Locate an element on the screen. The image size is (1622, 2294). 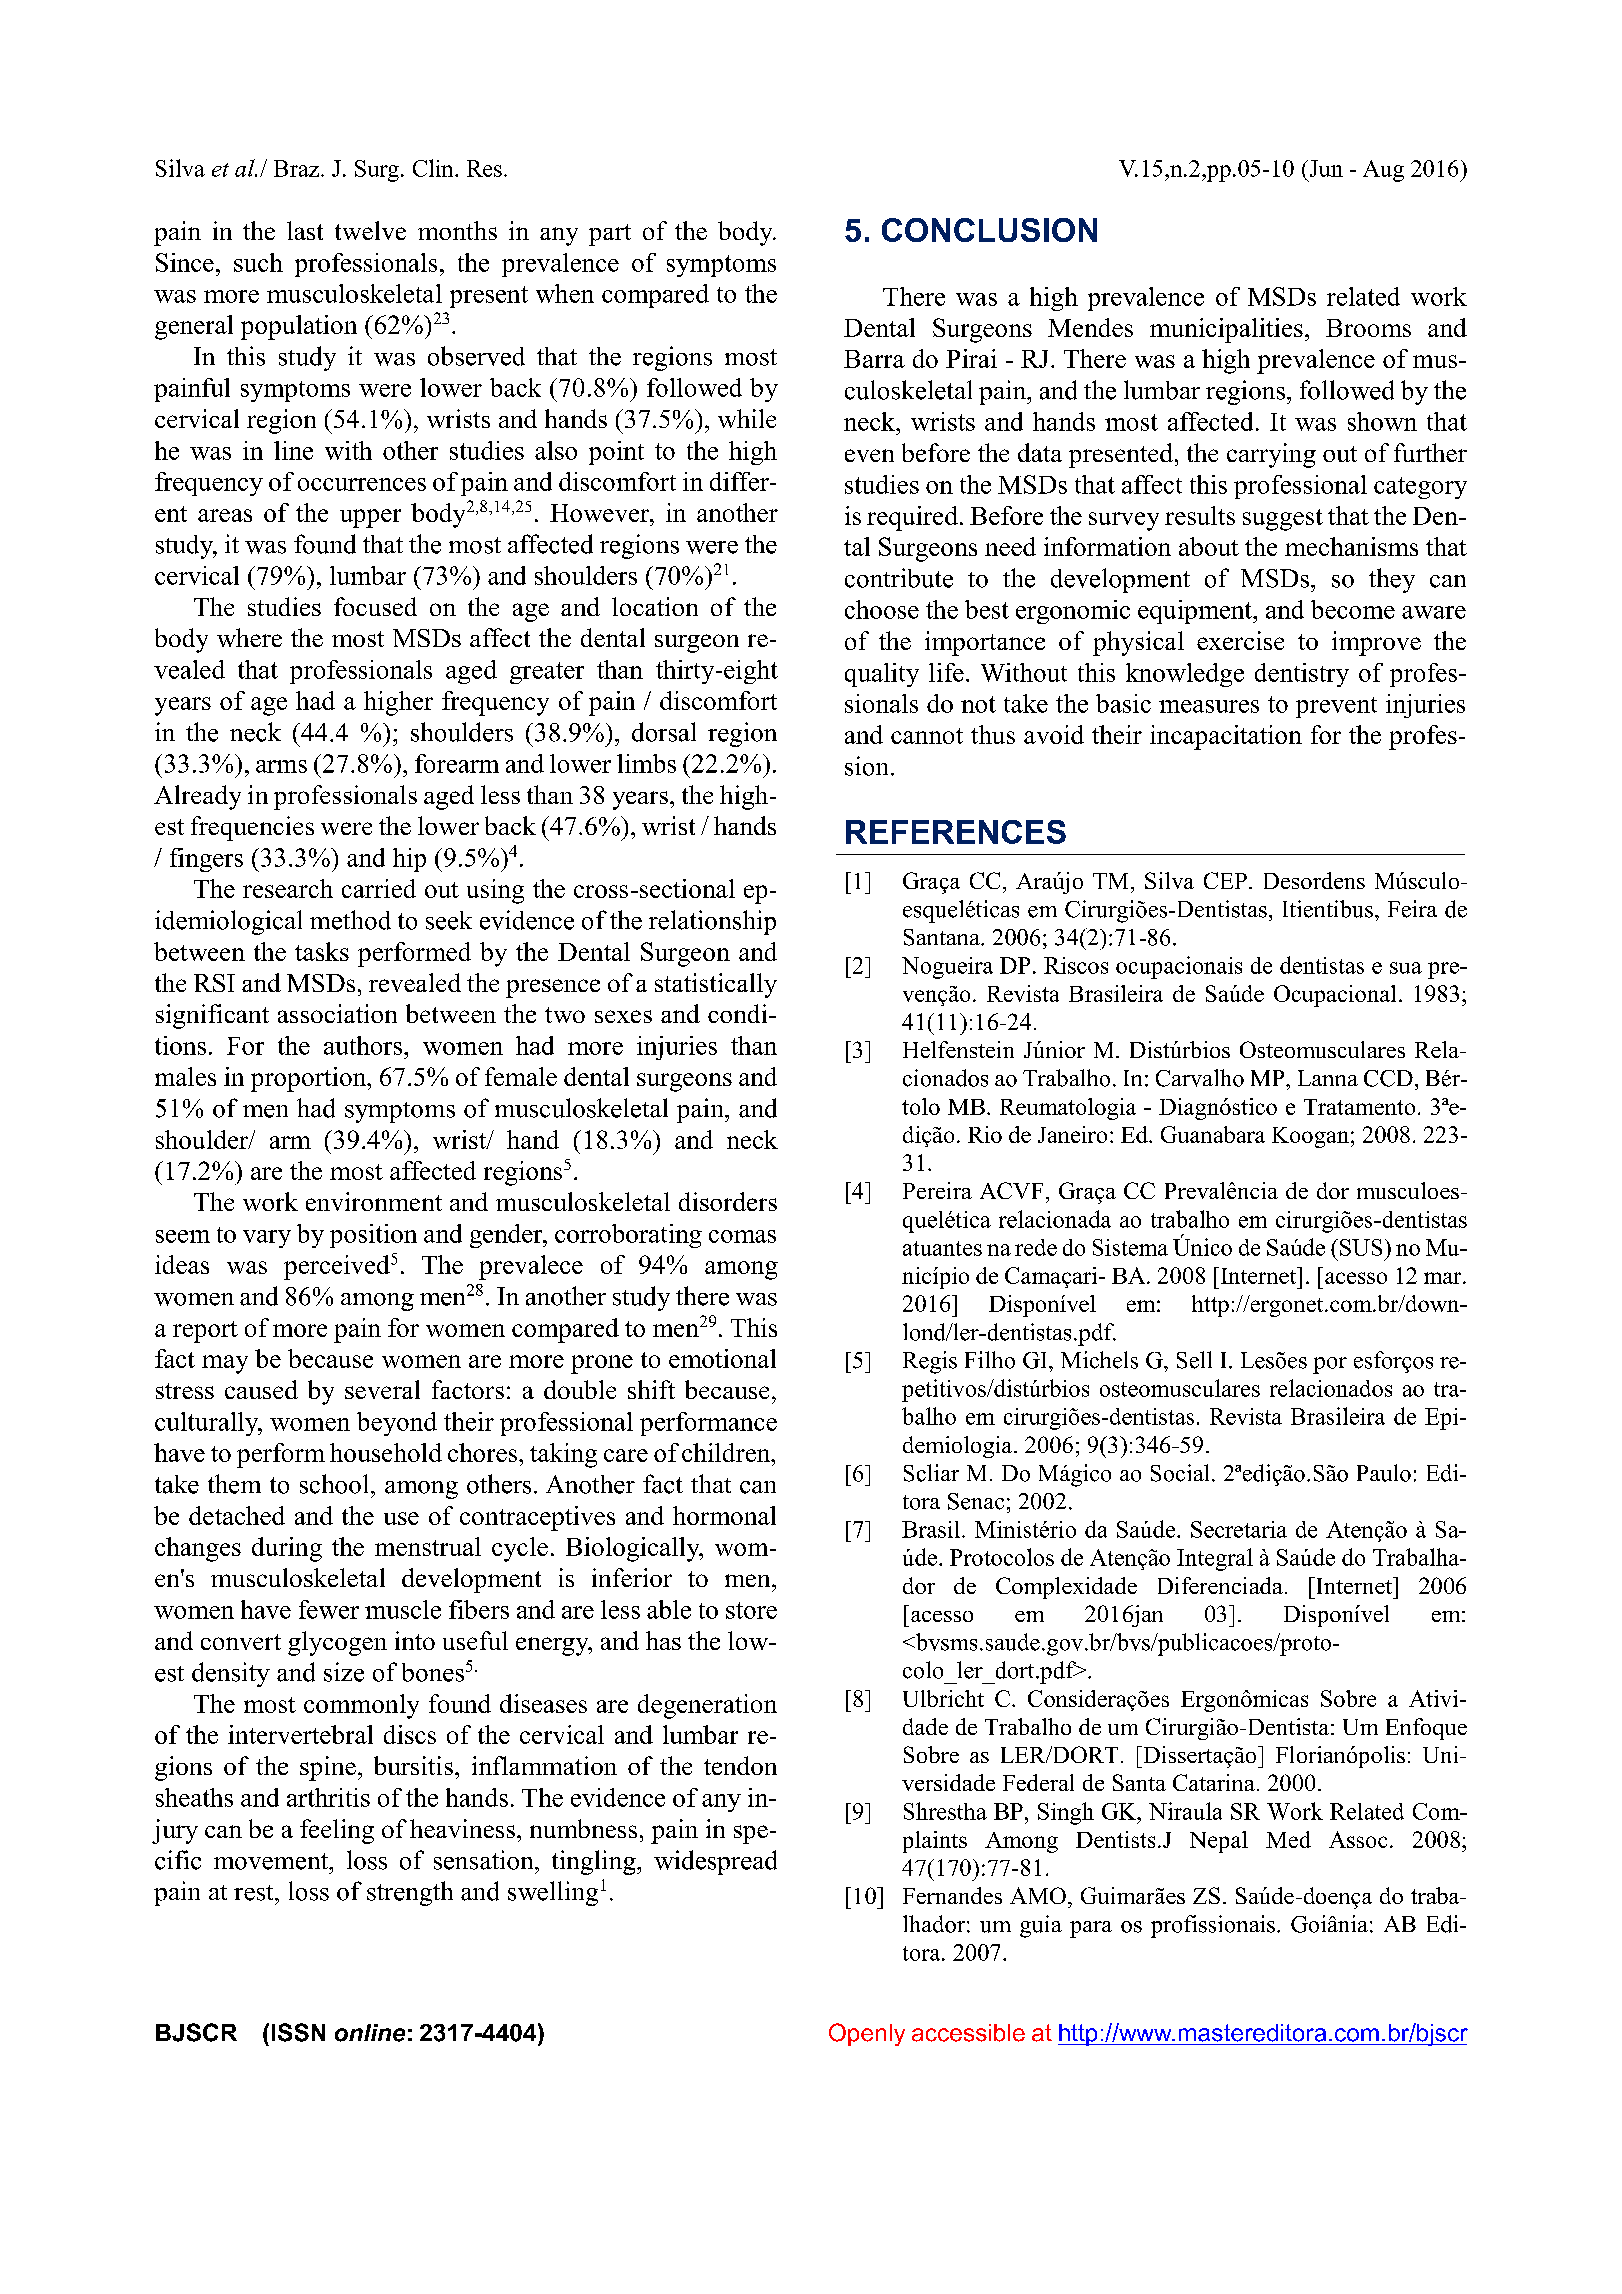
Nepal is located at coordinates (1219, 1842).
